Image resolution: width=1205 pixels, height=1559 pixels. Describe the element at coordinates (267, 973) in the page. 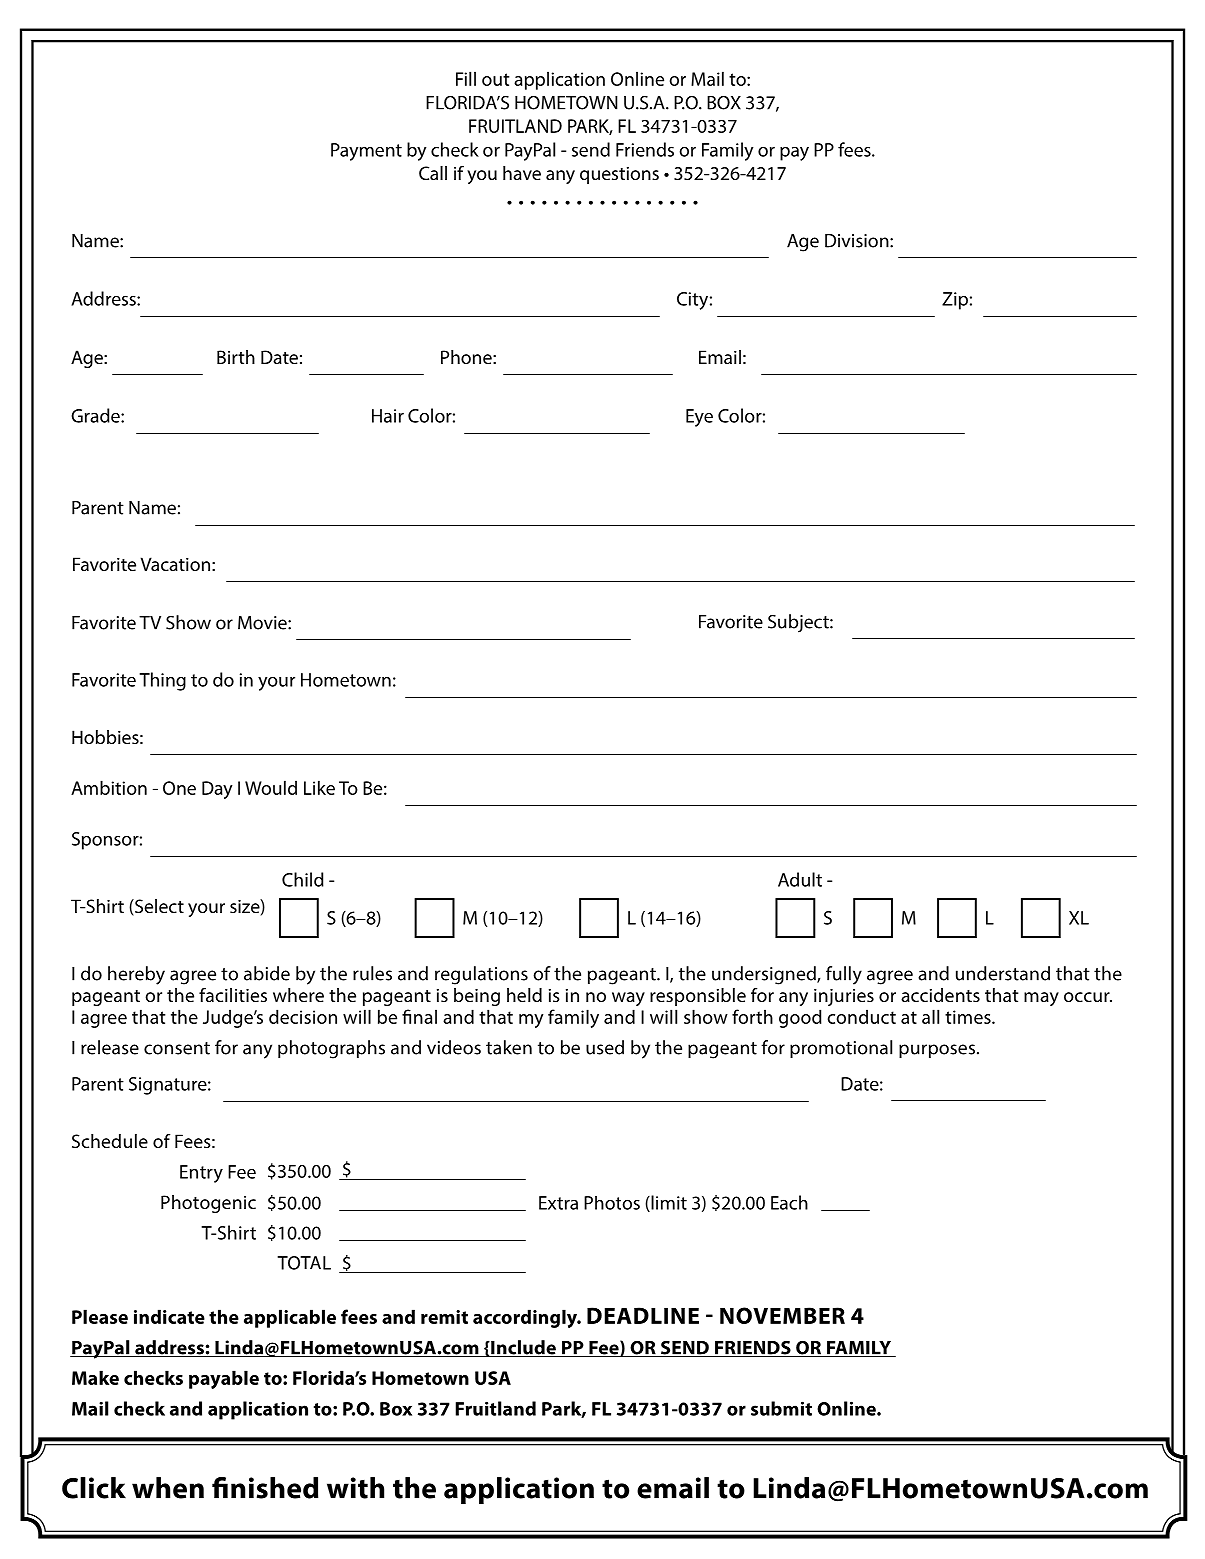

I see `abide` at that location.
